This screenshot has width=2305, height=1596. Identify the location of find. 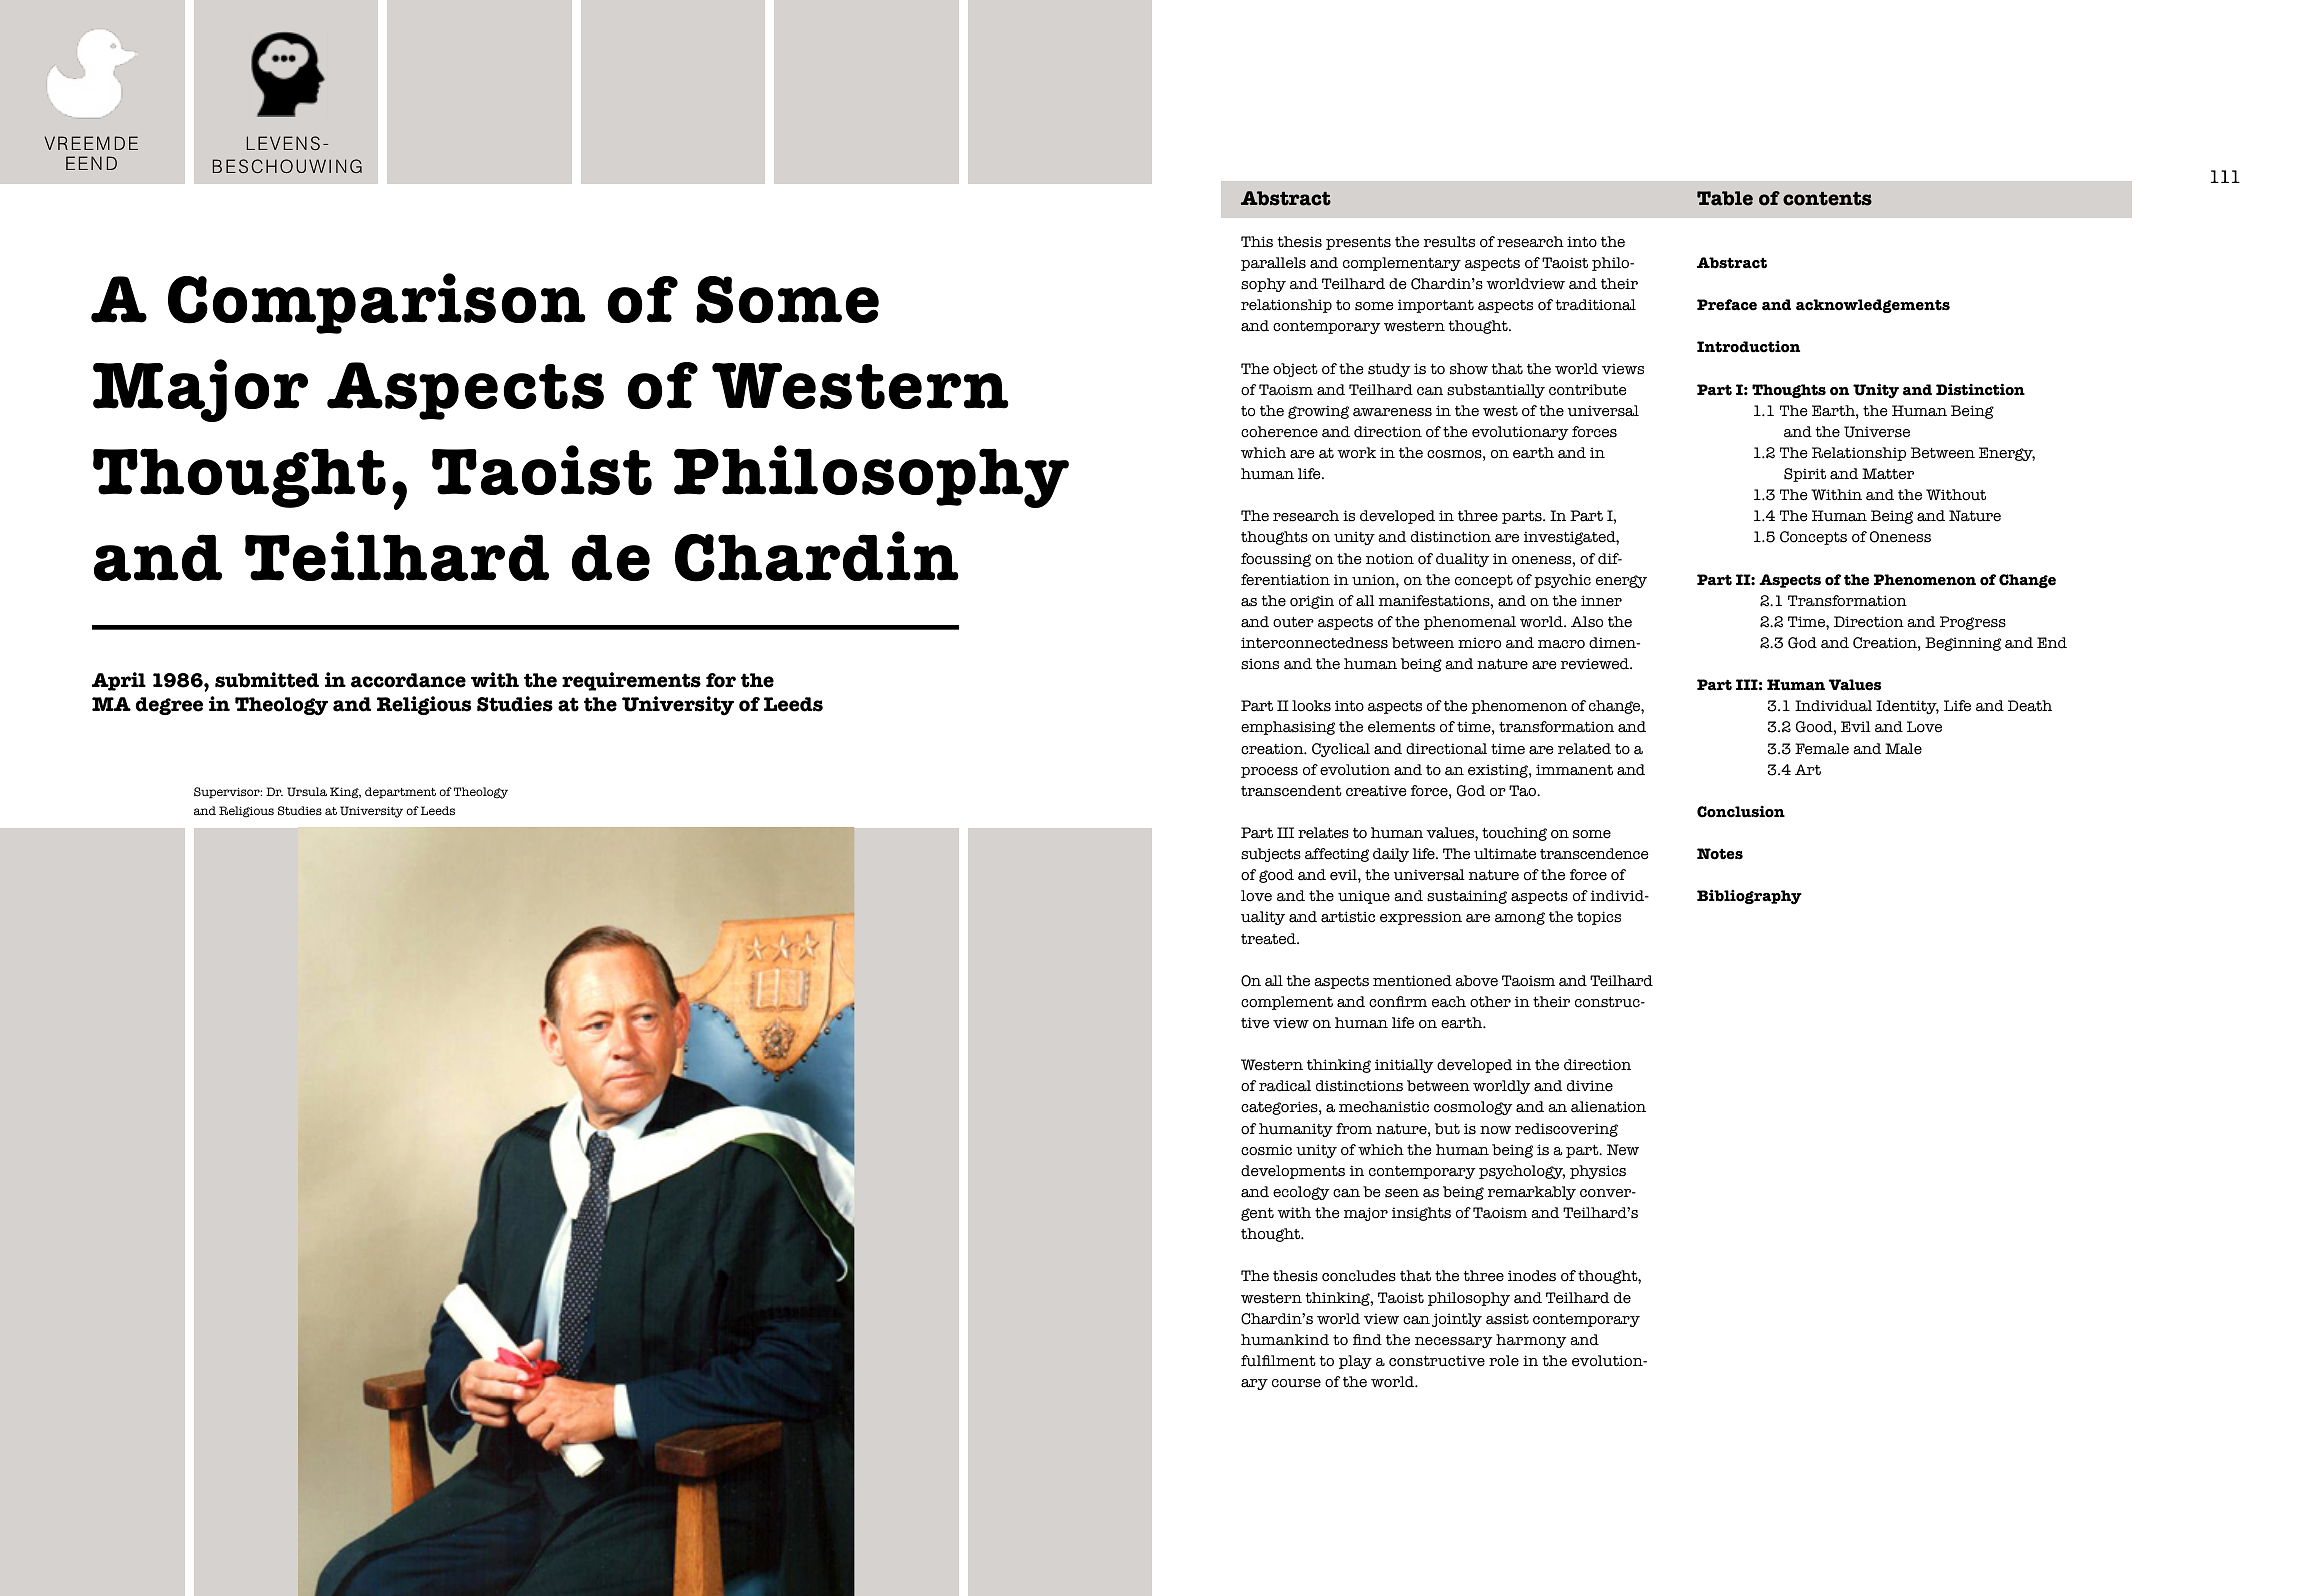
(1367, 1340).
